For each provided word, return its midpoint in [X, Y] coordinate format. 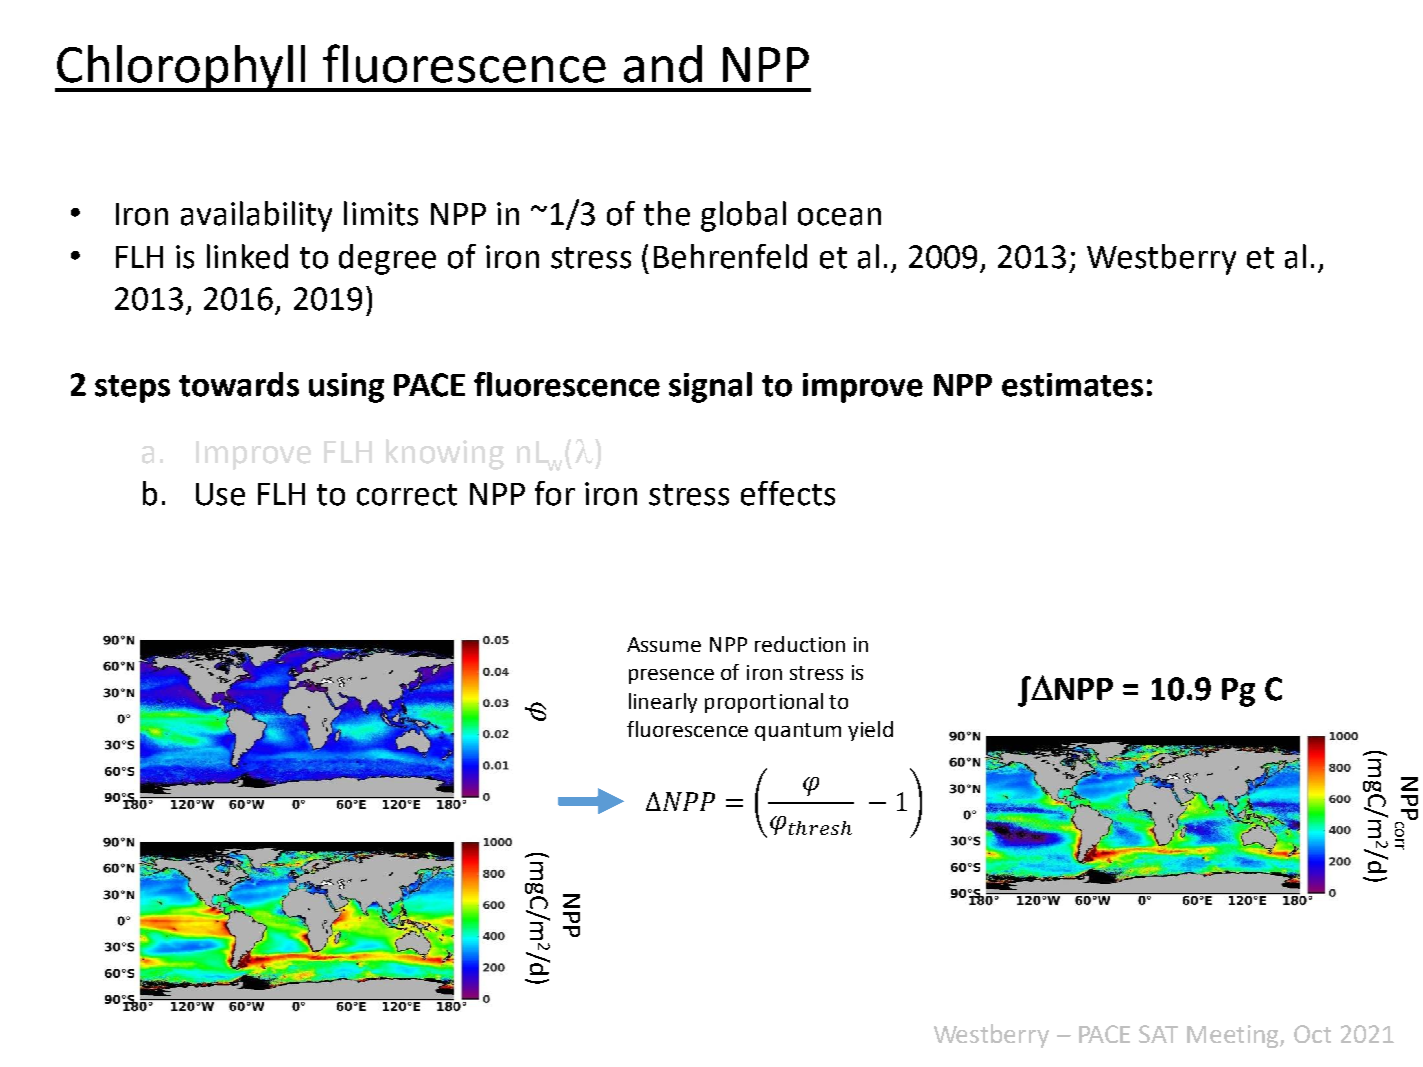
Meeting [1234, 1036]
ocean [839, 217]
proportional [764, 703]
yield [870, 731]
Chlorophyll [181, 68]
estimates [1072, 385]
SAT [1158, 1034]
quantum [798, 732]
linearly [663, 703]
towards [239, 384]
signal [710, 387]
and [663, 64]
